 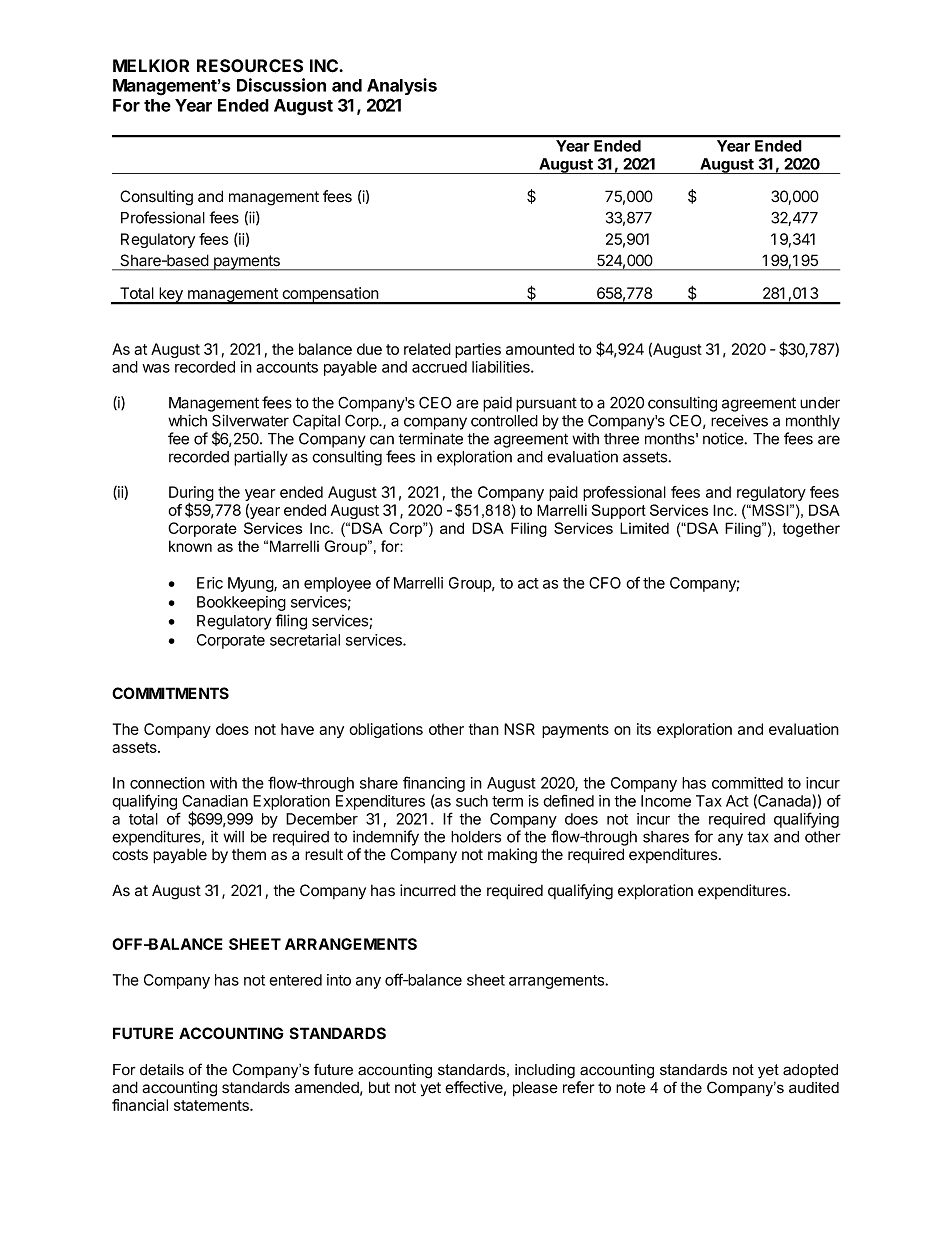 What do you see at coordinates (212, 1105) in the image?
I see `statements` at bounding box center [212, 1105].
